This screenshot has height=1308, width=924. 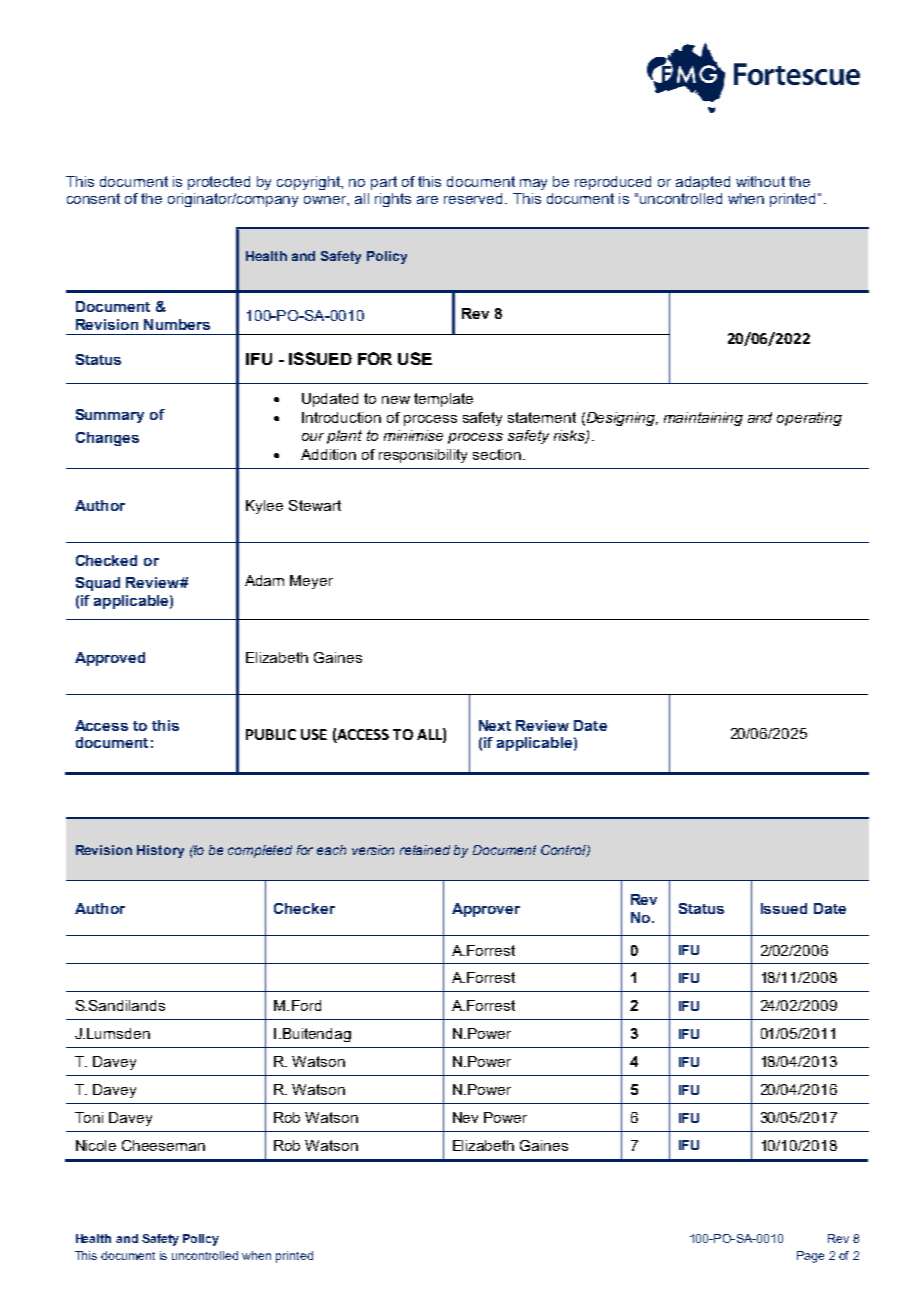 What do you see at coordinates (89, 1117) in the screenshot?
I see `Toni` at bounding box center [89, 1117].
